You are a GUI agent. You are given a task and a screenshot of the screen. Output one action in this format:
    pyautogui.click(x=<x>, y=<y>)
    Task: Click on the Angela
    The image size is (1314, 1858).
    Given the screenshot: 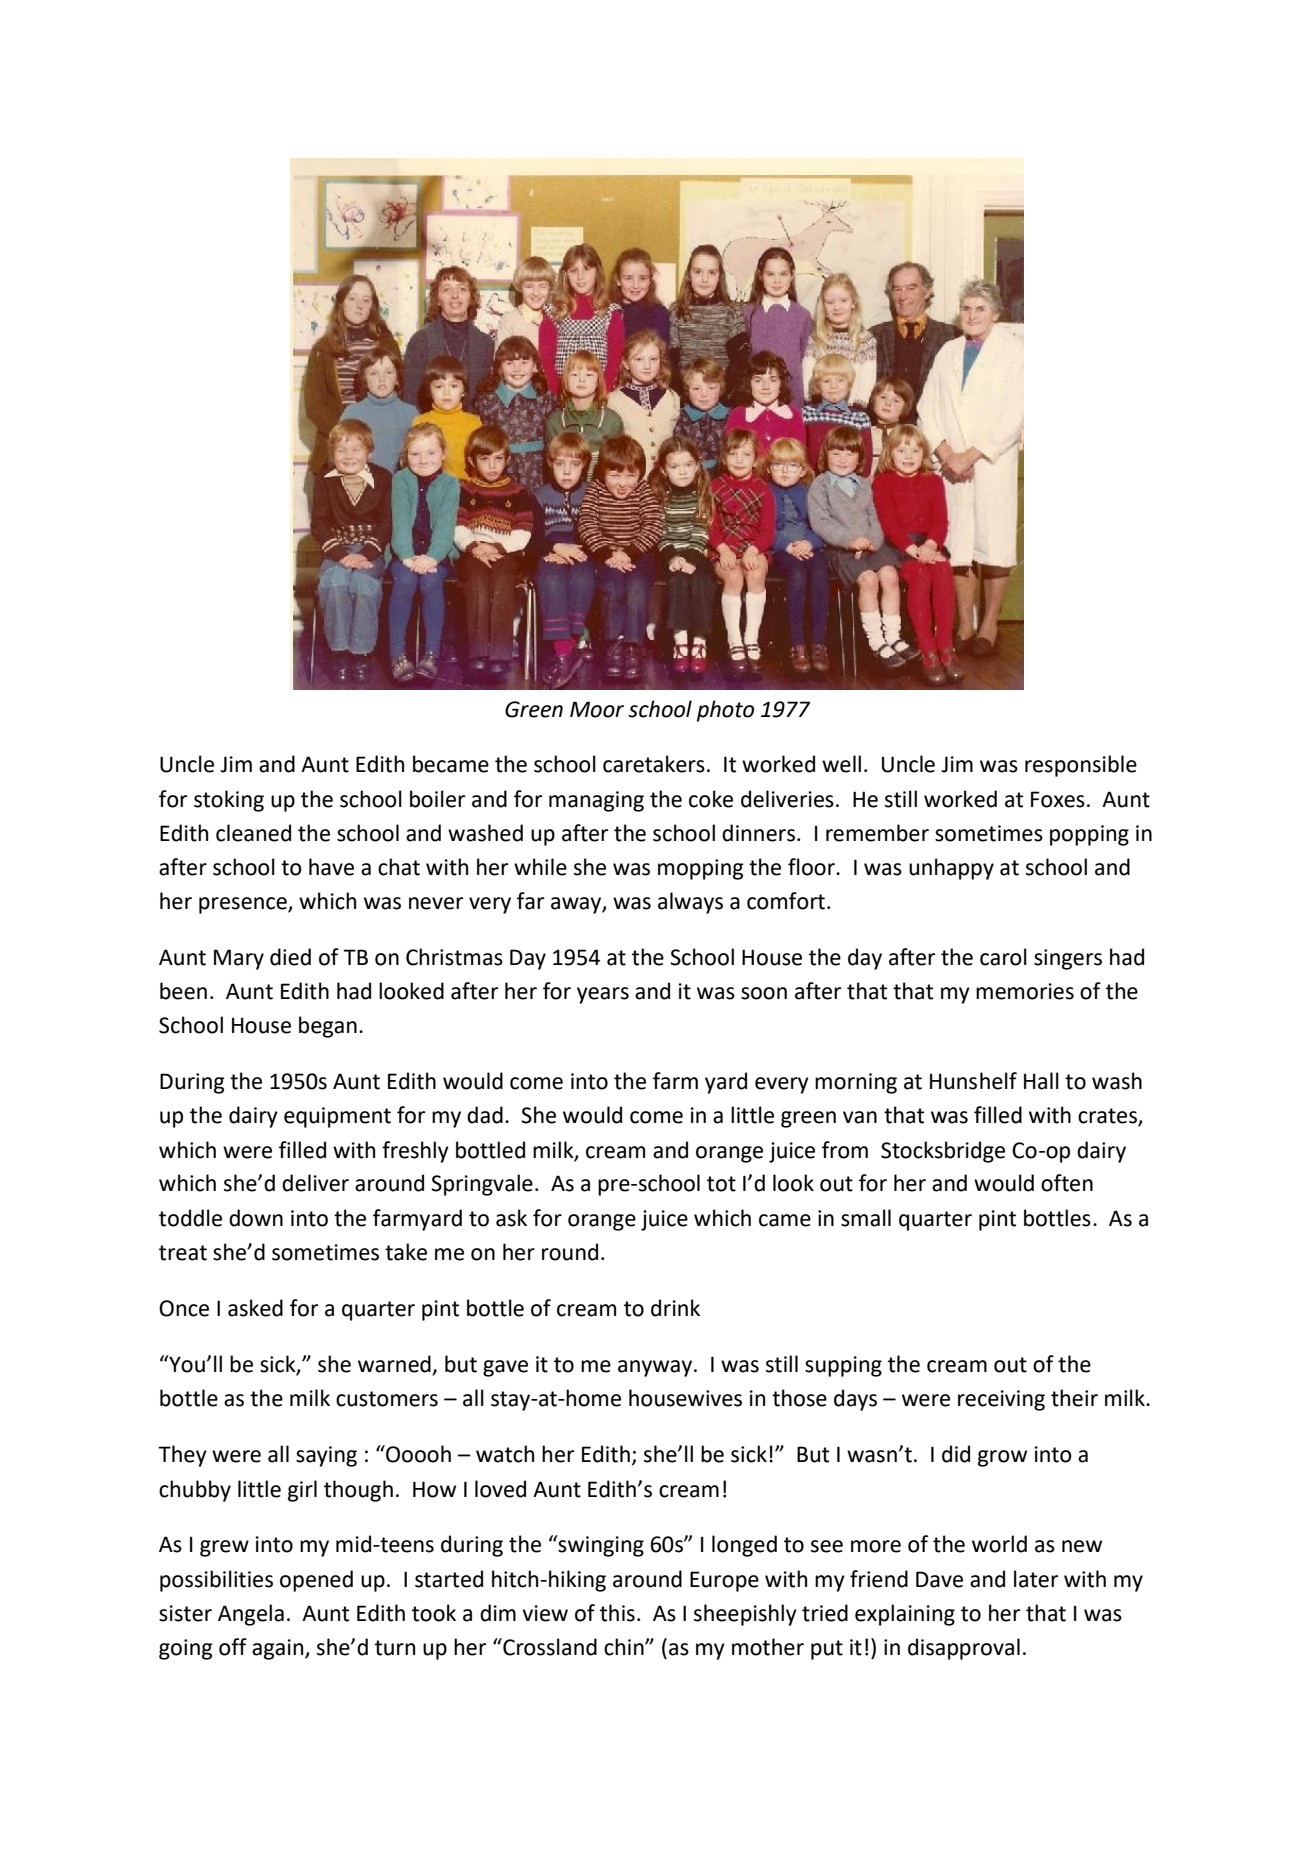 What is the action you would take?
    pyautogui.click(x=251, y=1615)
